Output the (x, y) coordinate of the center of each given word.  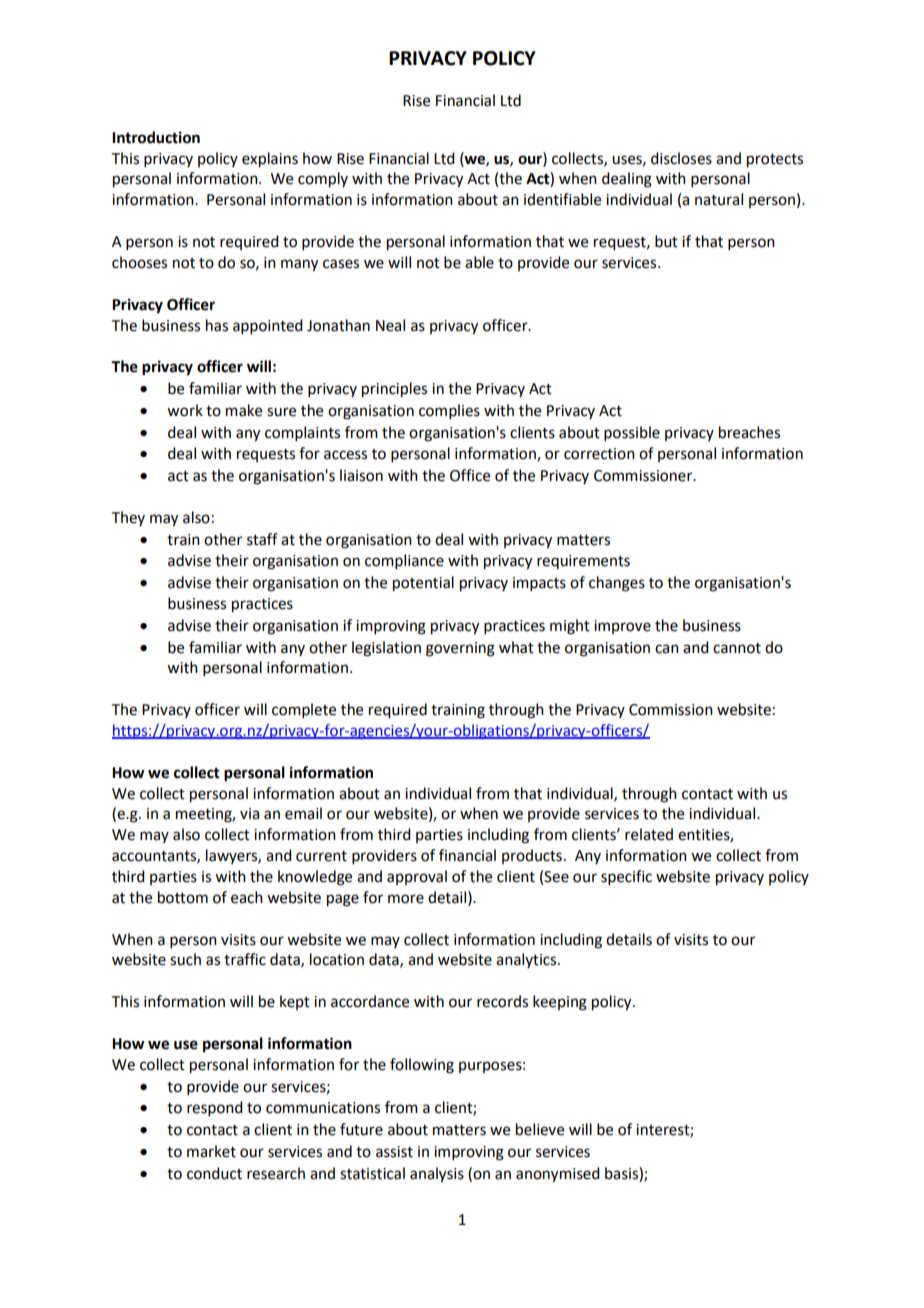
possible (632, 433)
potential (423, 584)
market (211, 1151)
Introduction (156, 137)
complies (449, 411)
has (217, 325)
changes (617, 584)
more (406, 899)
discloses (681, 158)
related (649, 834)
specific (626, 877)
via (249, 814)
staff (262, 539)
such (185, 959)
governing (460, 649)
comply (323, 180)
